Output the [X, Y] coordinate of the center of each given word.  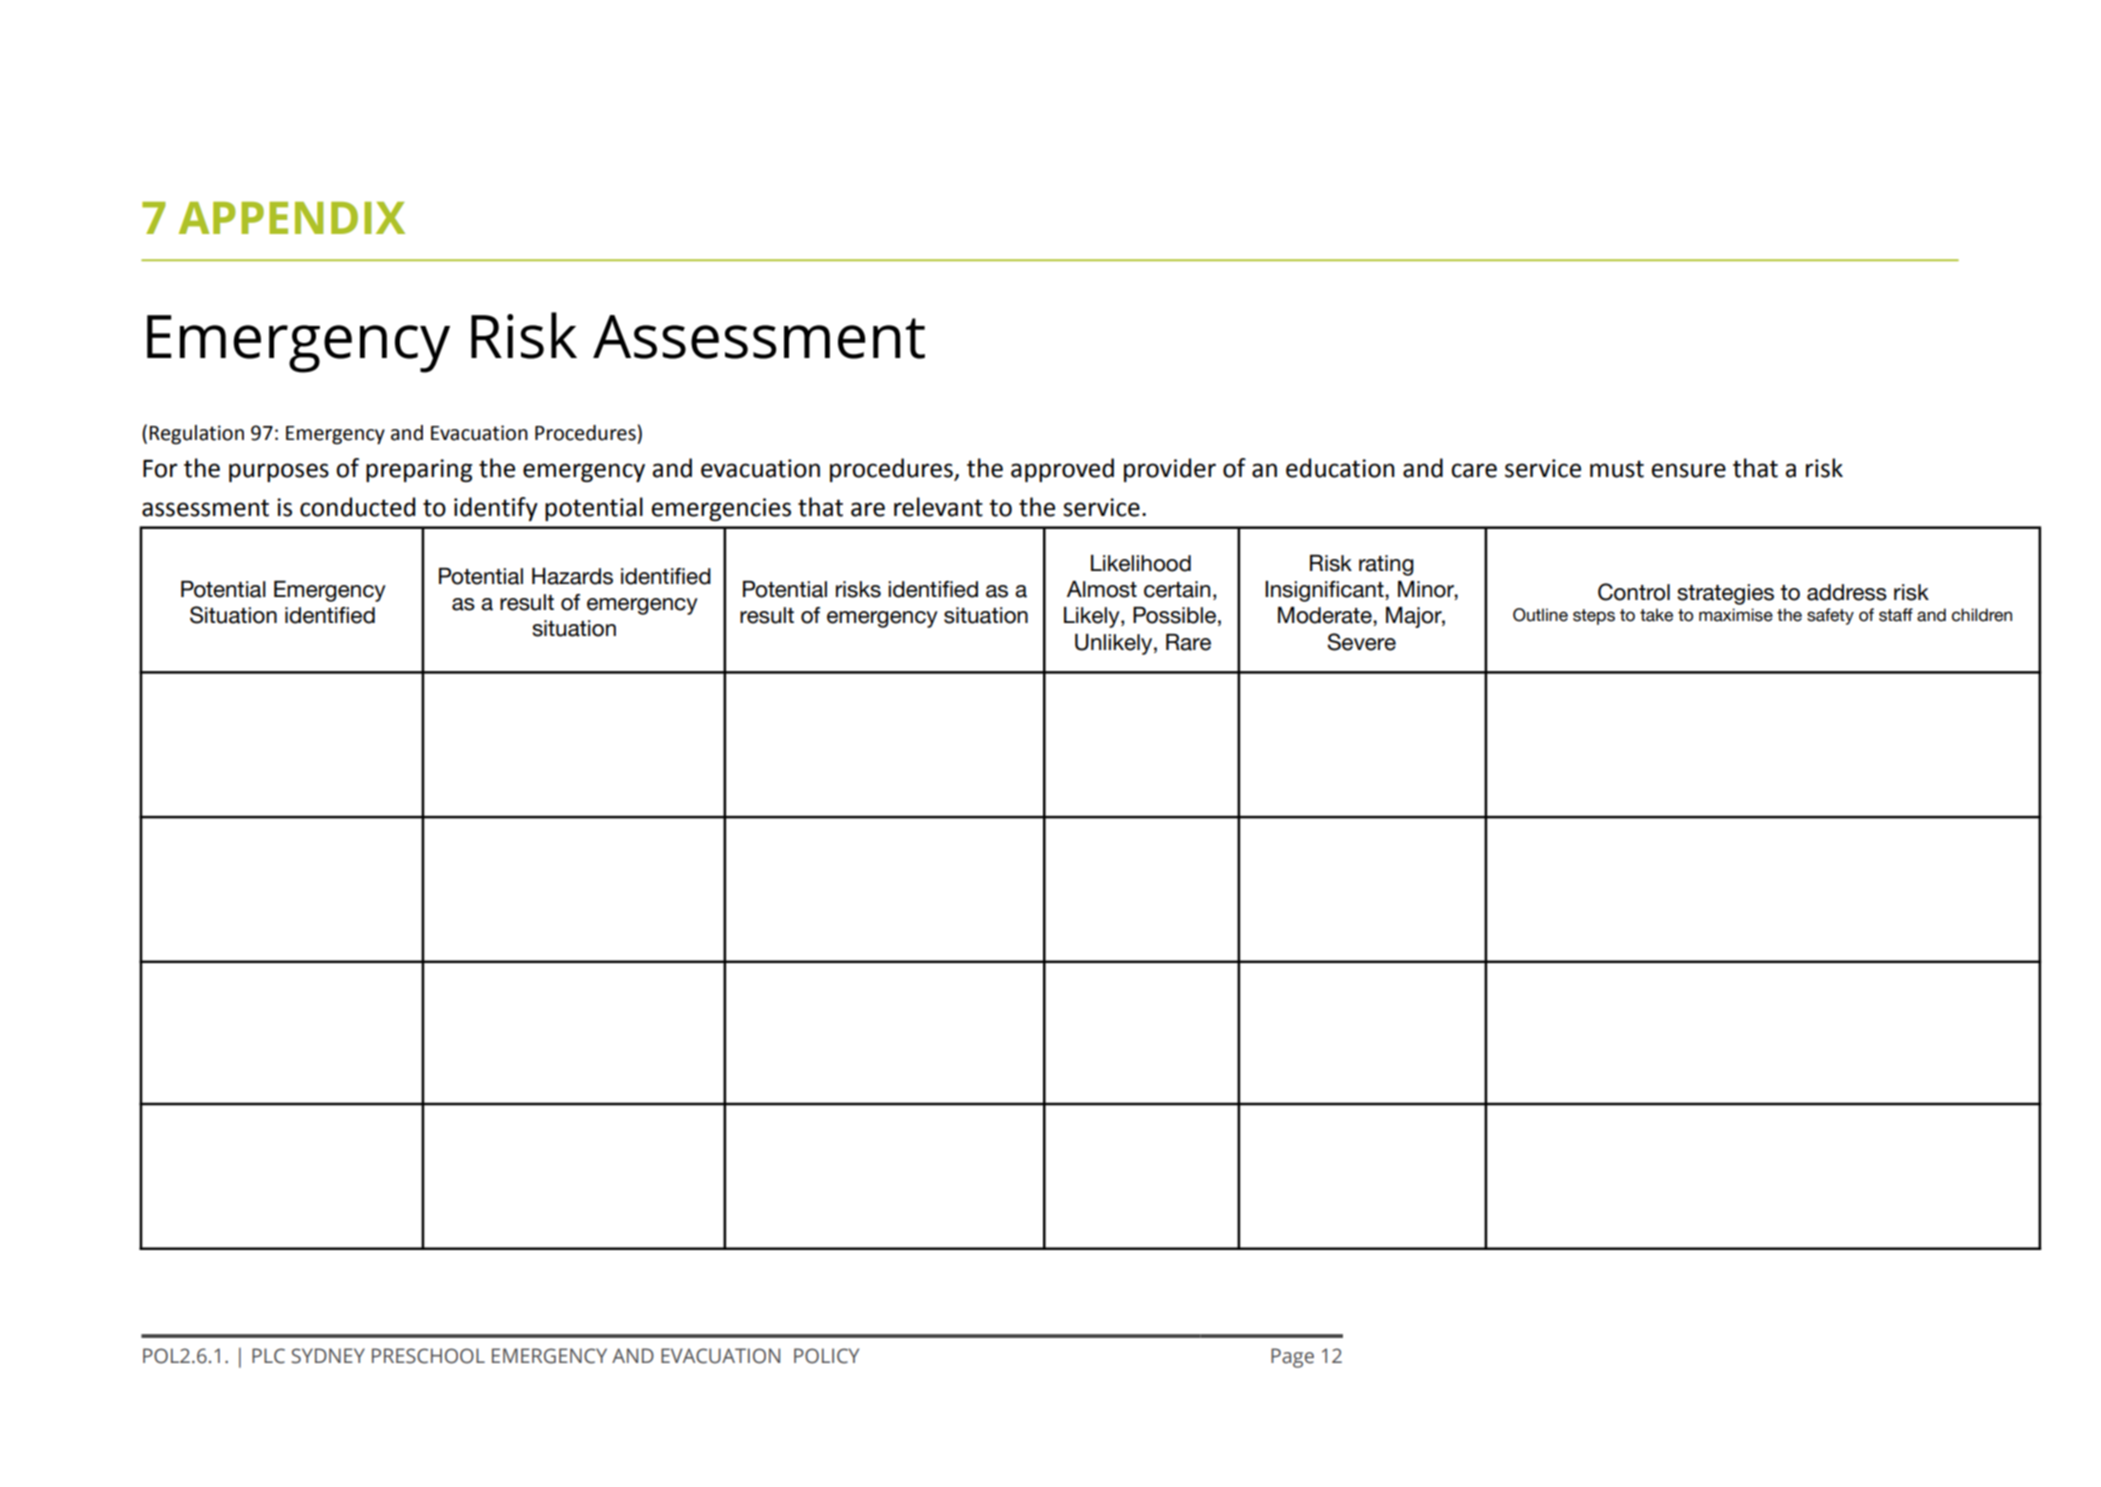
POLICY [826, 1356]
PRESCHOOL [428, 1356]
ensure [1688, 470]
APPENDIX [292, 218]
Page [1292, 1358]
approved [1062, 470]
